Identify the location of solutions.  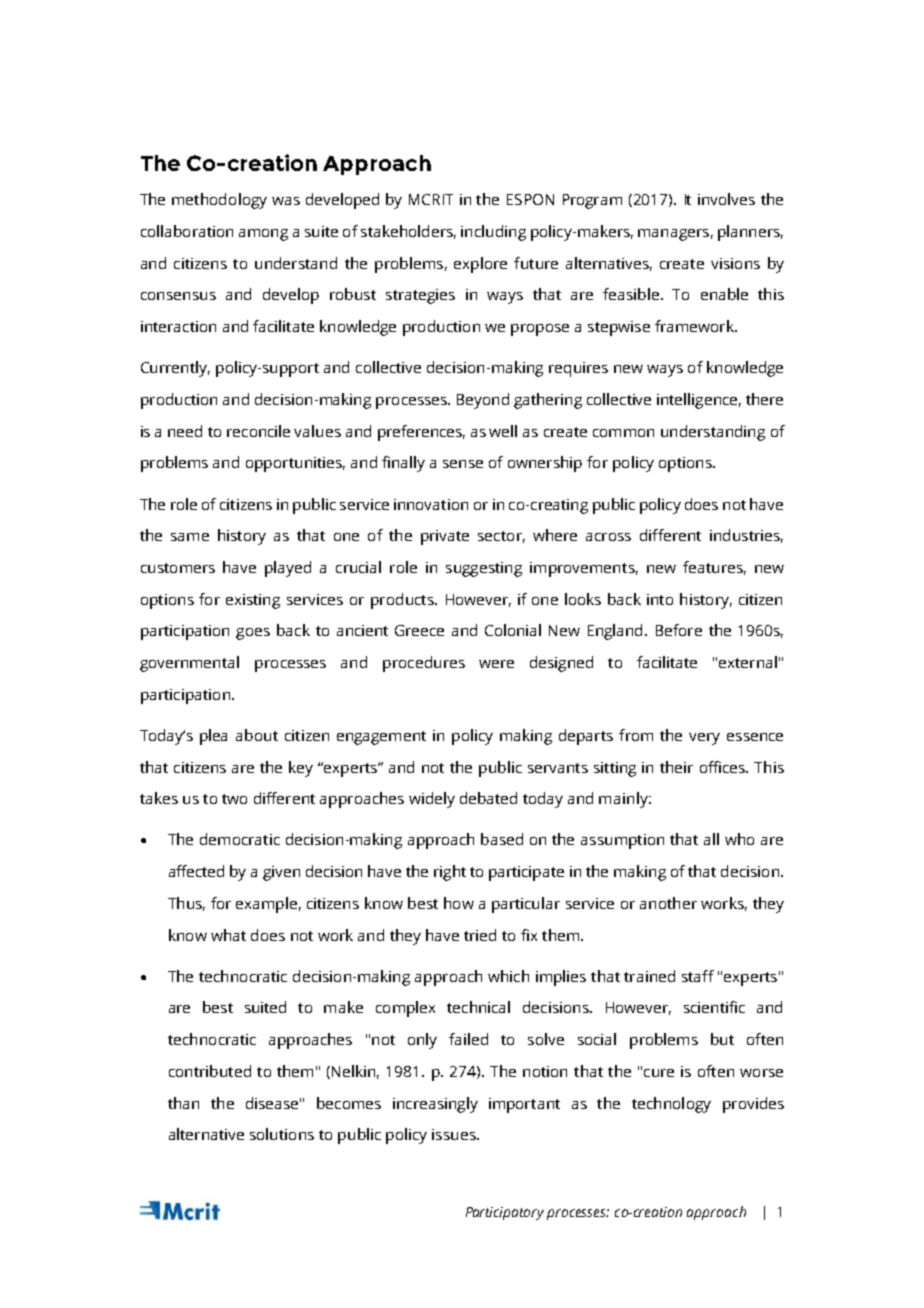
(282, 1134).
